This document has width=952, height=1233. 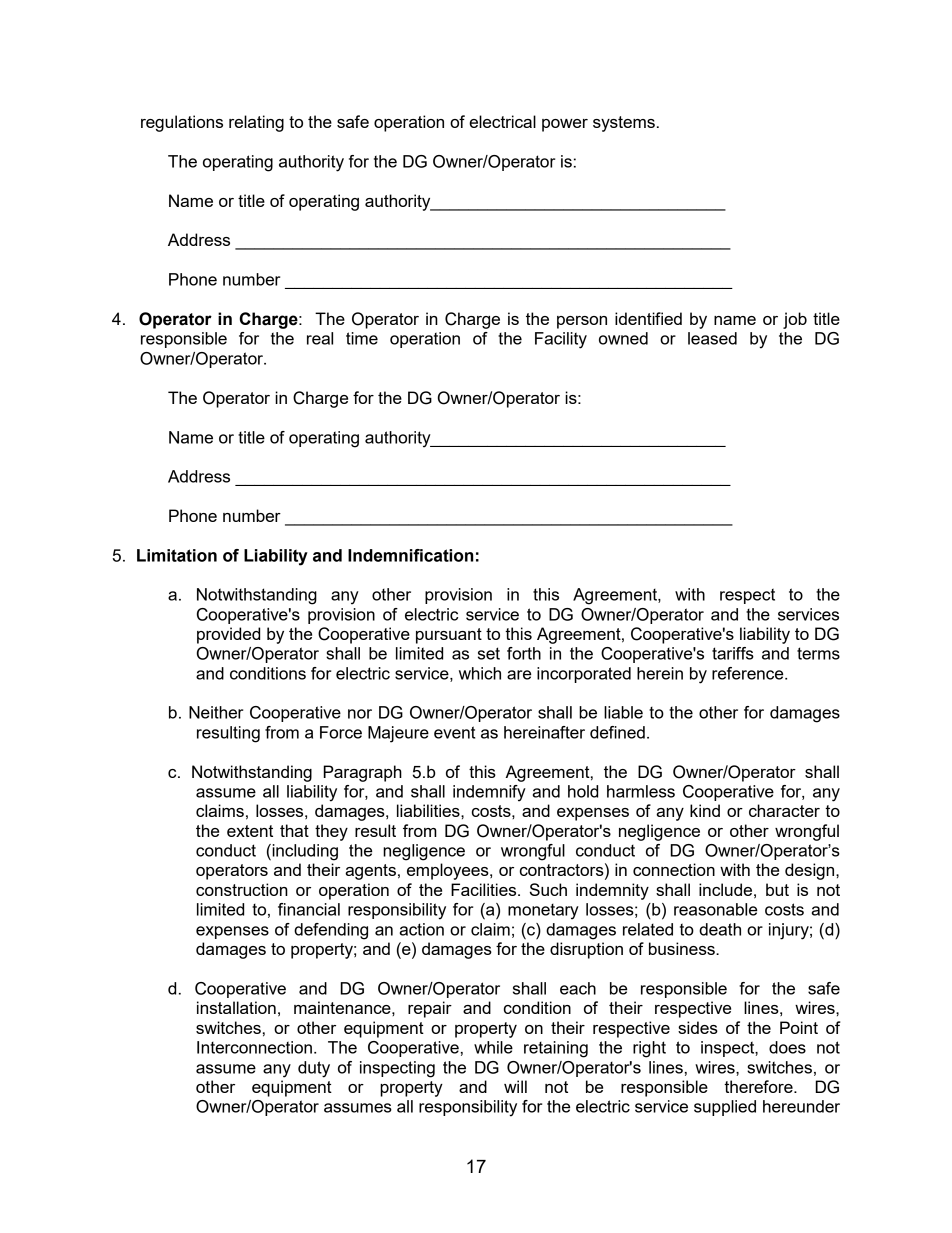 I want to click on leased, so click(x=712, y=338).
